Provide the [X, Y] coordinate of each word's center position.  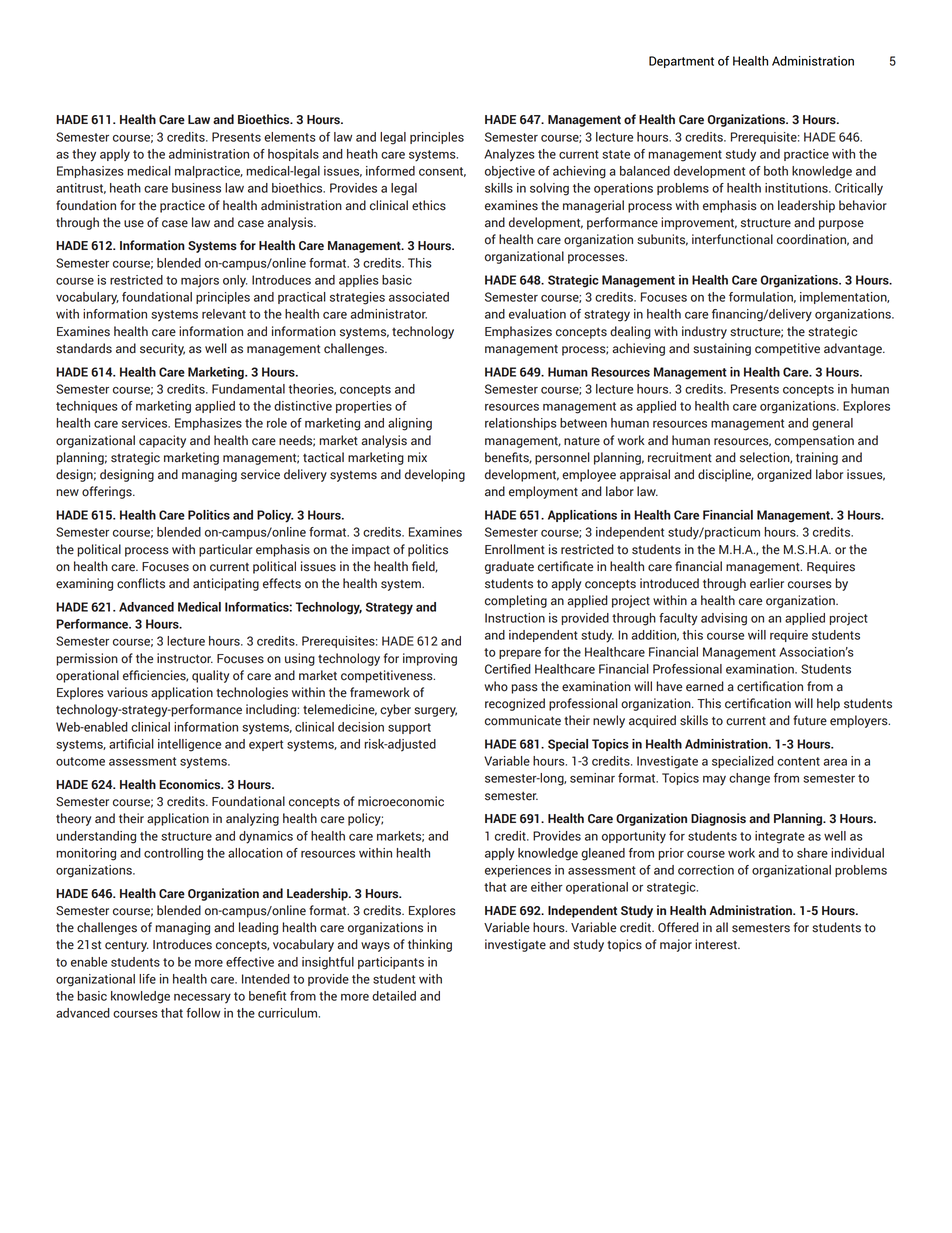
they [84, 155]
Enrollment [515, 549]
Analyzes [509, 155]
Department [681, 62]
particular [225, 550]
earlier [767, 583]
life [147, 979]
